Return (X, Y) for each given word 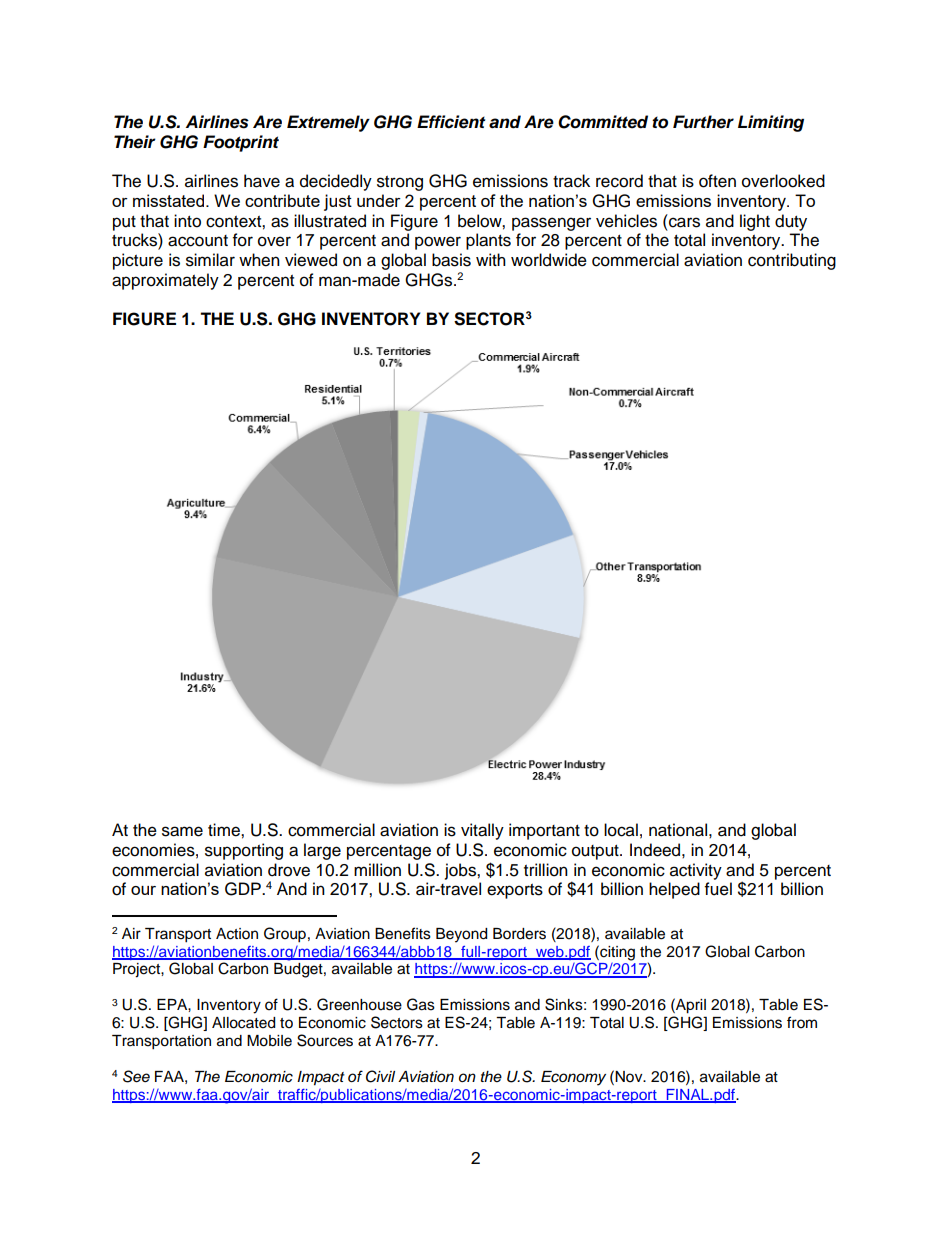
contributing (792, 261)
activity (696, 871)
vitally (482, 831)
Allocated (243, 1023)
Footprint (241, 143)
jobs (461, 871)
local (621, 830)
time (225, 830)
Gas (421, 1004)
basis (451, 260)
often (717, 181)
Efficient (451, 122)
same (182, 831)
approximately (165, 281)
